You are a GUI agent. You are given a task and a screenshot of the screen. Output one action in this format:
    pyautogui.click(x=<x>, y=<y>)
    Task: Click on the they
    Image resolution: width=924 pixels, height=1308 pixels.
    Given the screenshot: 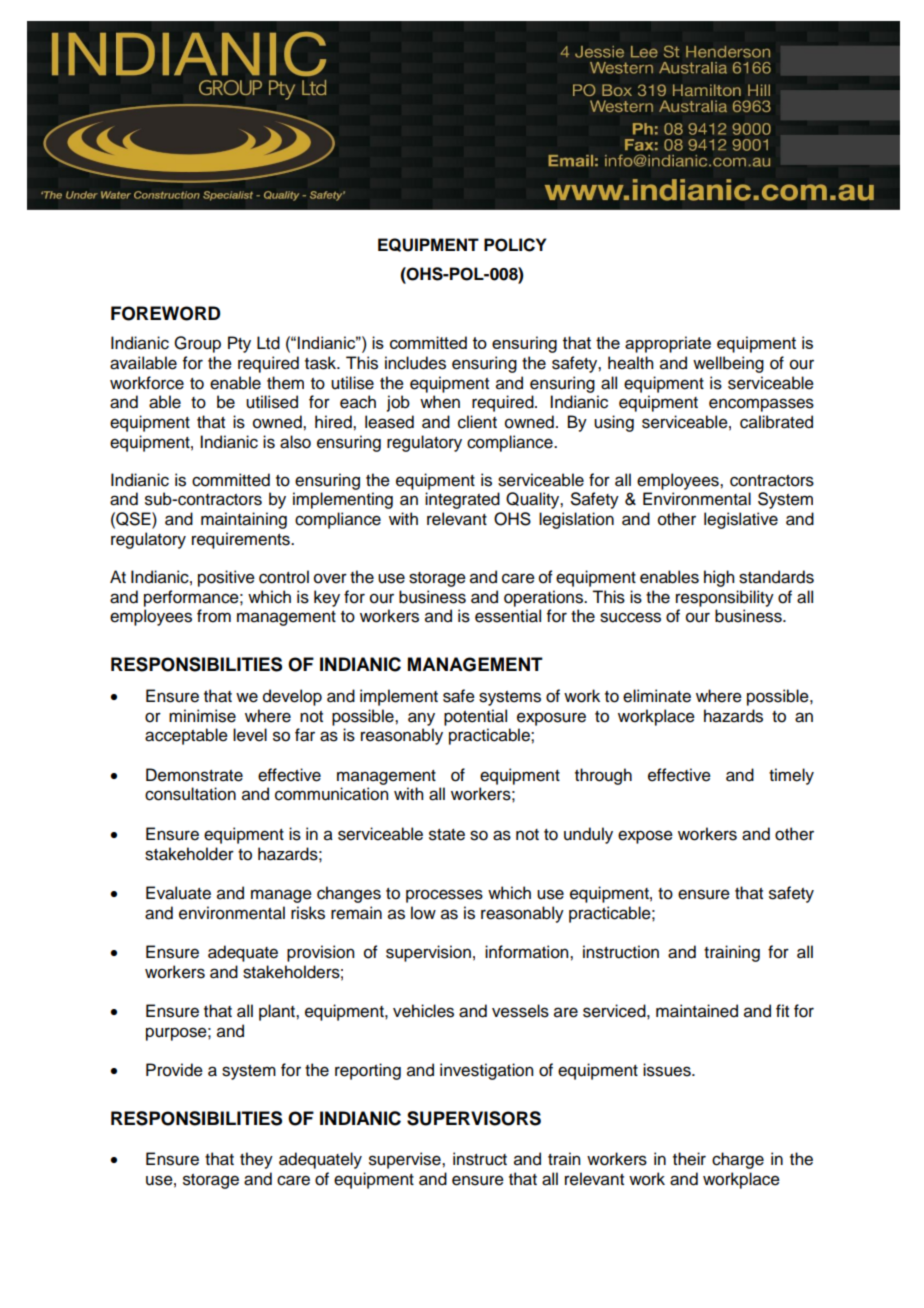 What is the action you would take?
    pyautogui.click(x=256, y=1160)
